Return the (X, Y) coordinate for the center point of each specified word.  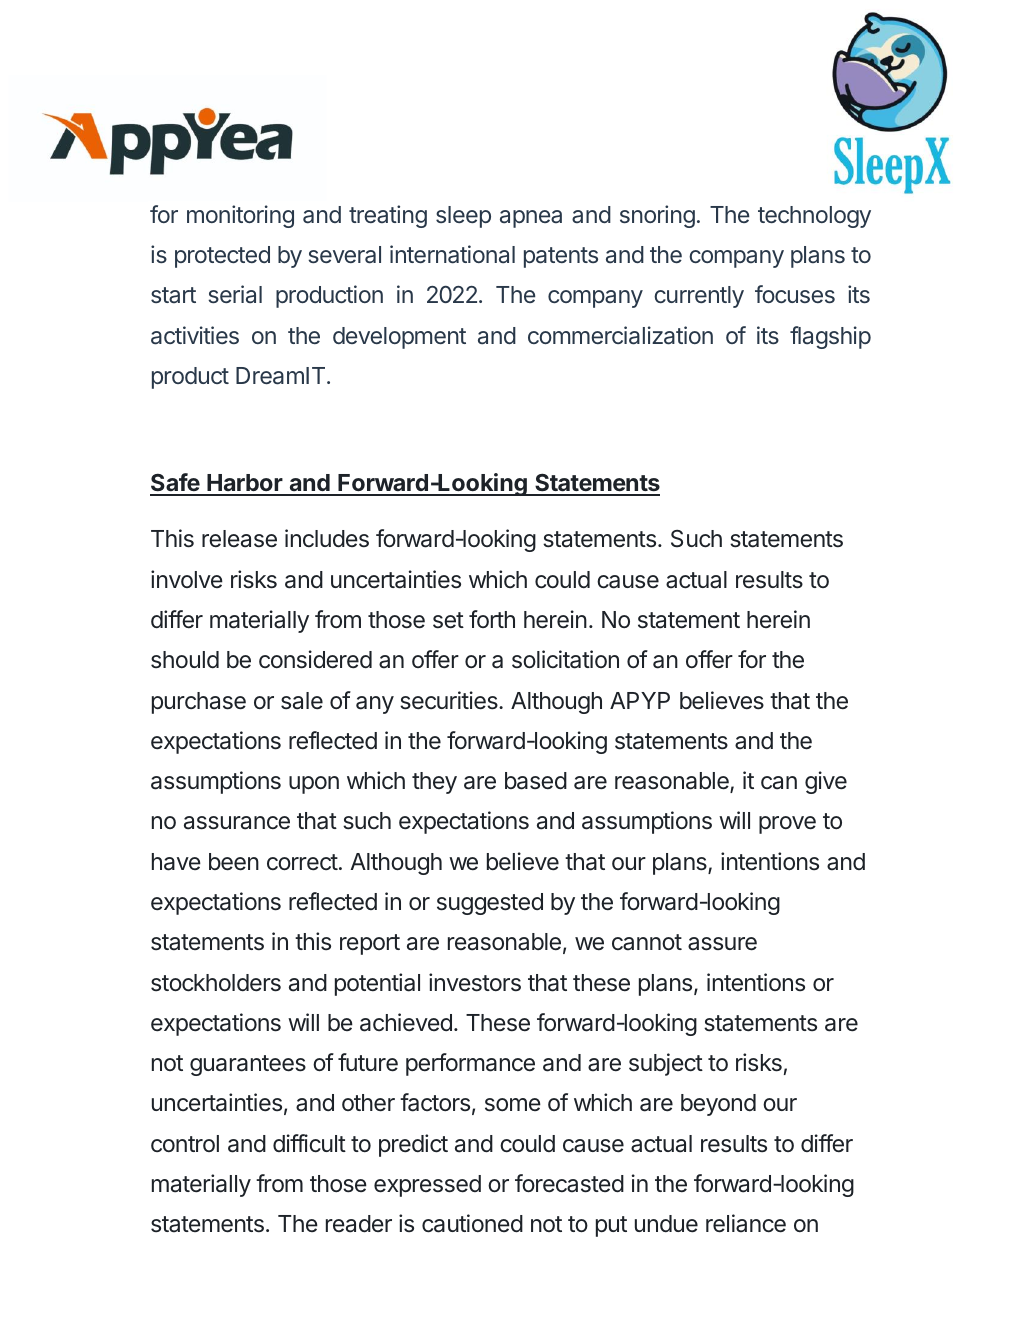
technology (814, 217)
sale (302, 701)
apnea (531, 219)
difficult (309, 1143)
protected (222, 257)
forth (492, 619)
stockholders (216, 983)
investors (475, 982)
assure (722, 944)
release (239, 539)
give (826, 782)
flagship (830, 337)
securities (450, 700)
